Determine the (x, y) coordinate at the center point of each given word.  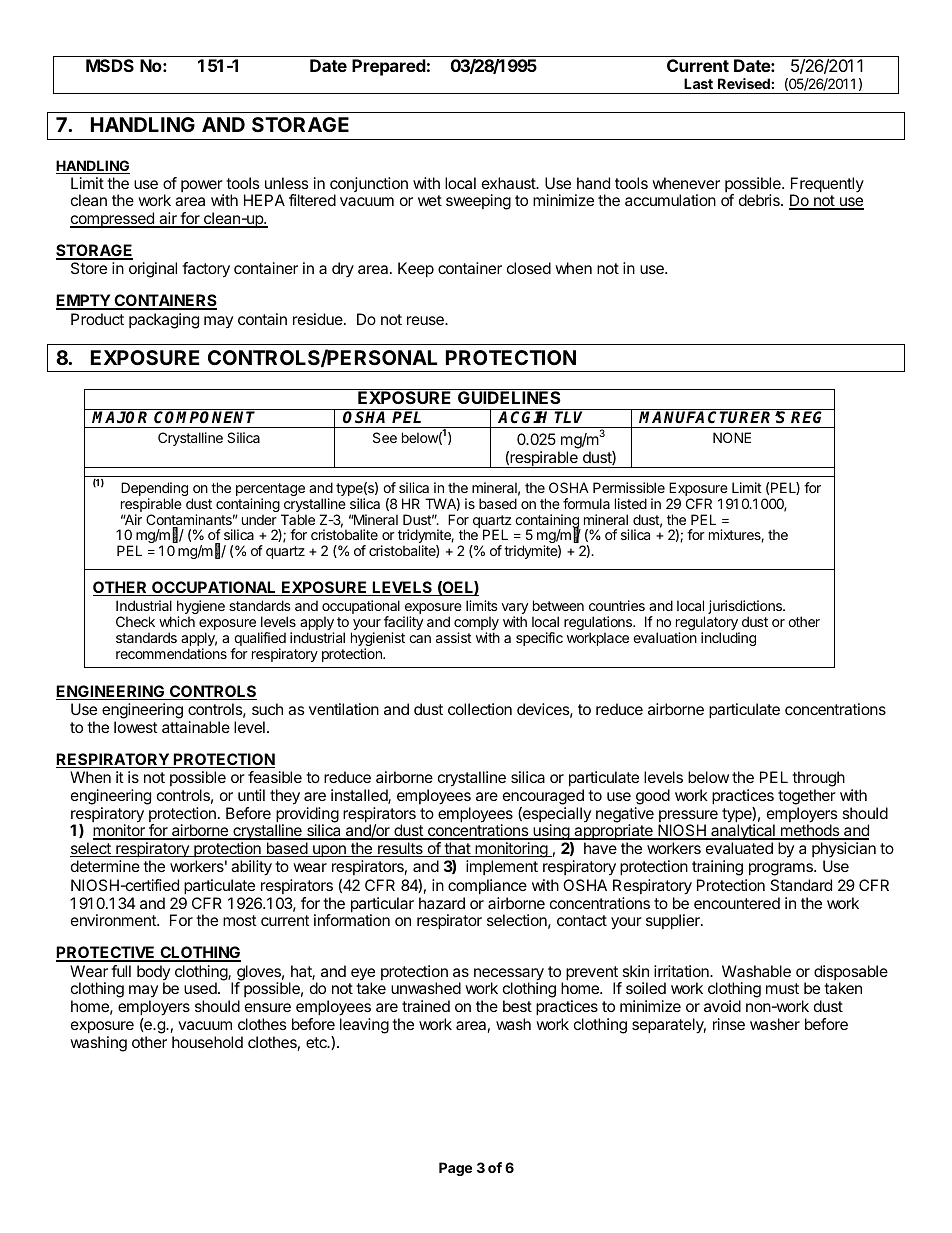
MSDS (110, 65)
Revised (745, 83)
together (807, 797)
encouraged (543, 797)
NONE (732, 437)
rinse (729, 1024)
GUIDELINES (509, 397)
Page (455, 1169)
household (207, 1042)
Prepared (389, 67)
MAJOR (121, 416)
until (251, 795)
